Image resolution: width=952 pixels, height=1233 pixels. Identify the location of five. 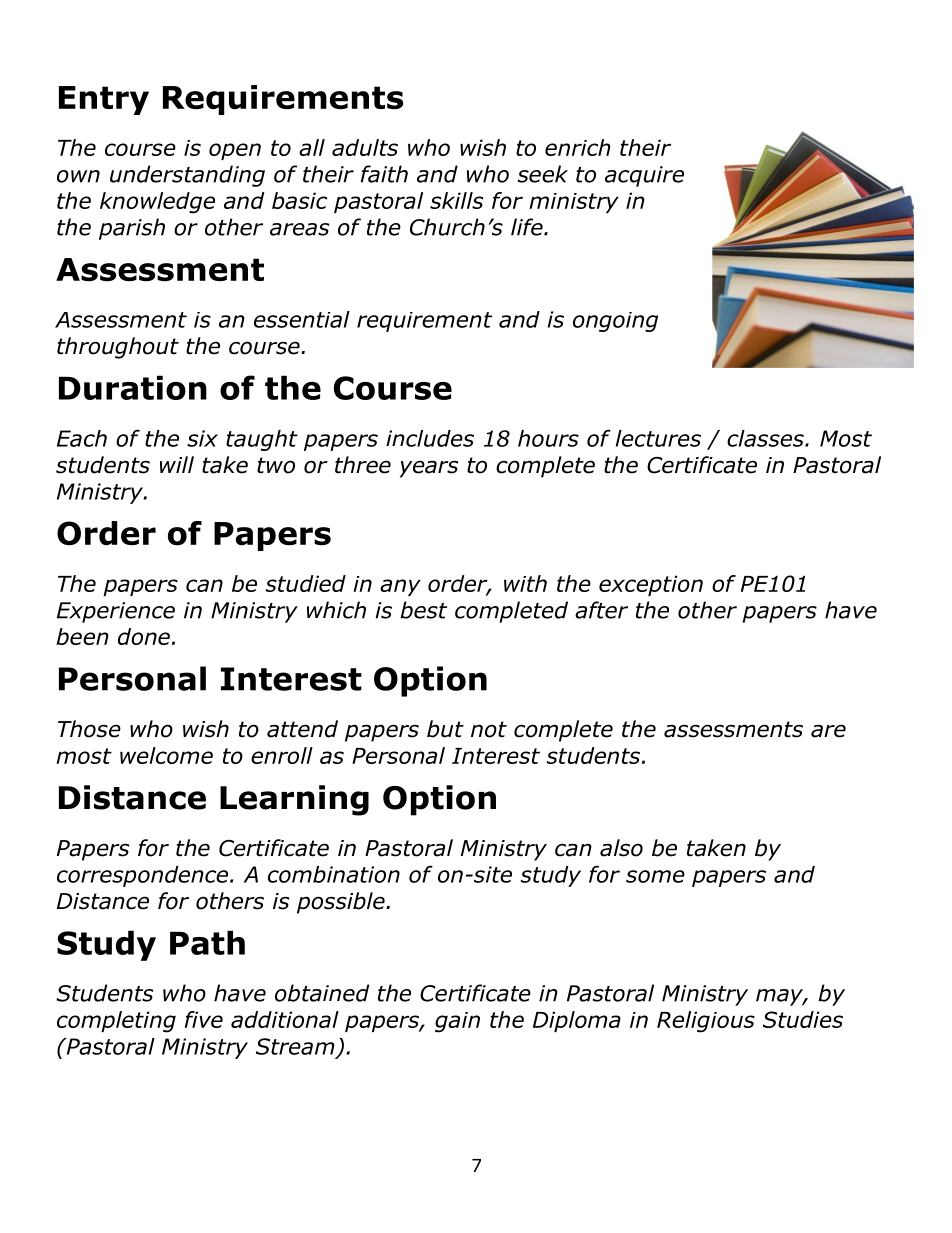
(204, 1019).
